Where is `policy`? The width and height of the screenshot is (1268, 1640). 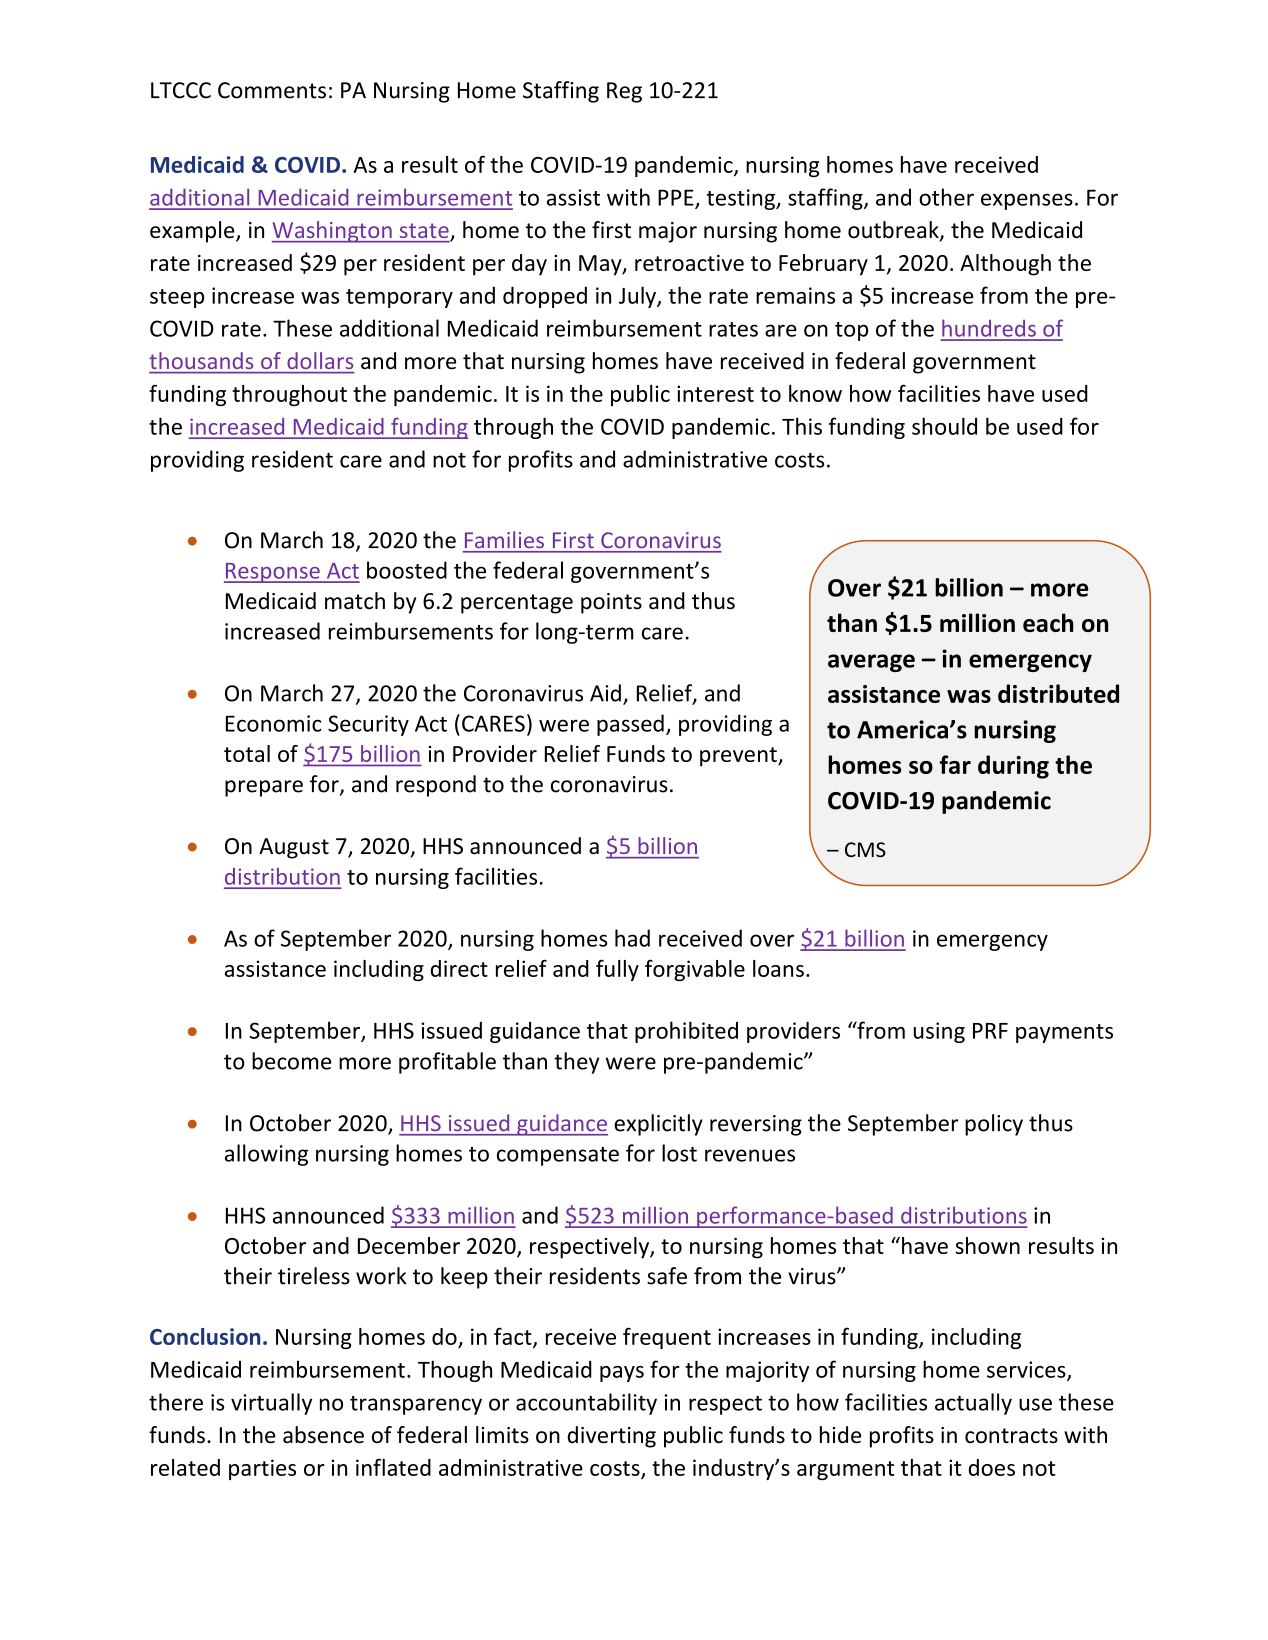 policy is located at coordinates (994, 1125).
